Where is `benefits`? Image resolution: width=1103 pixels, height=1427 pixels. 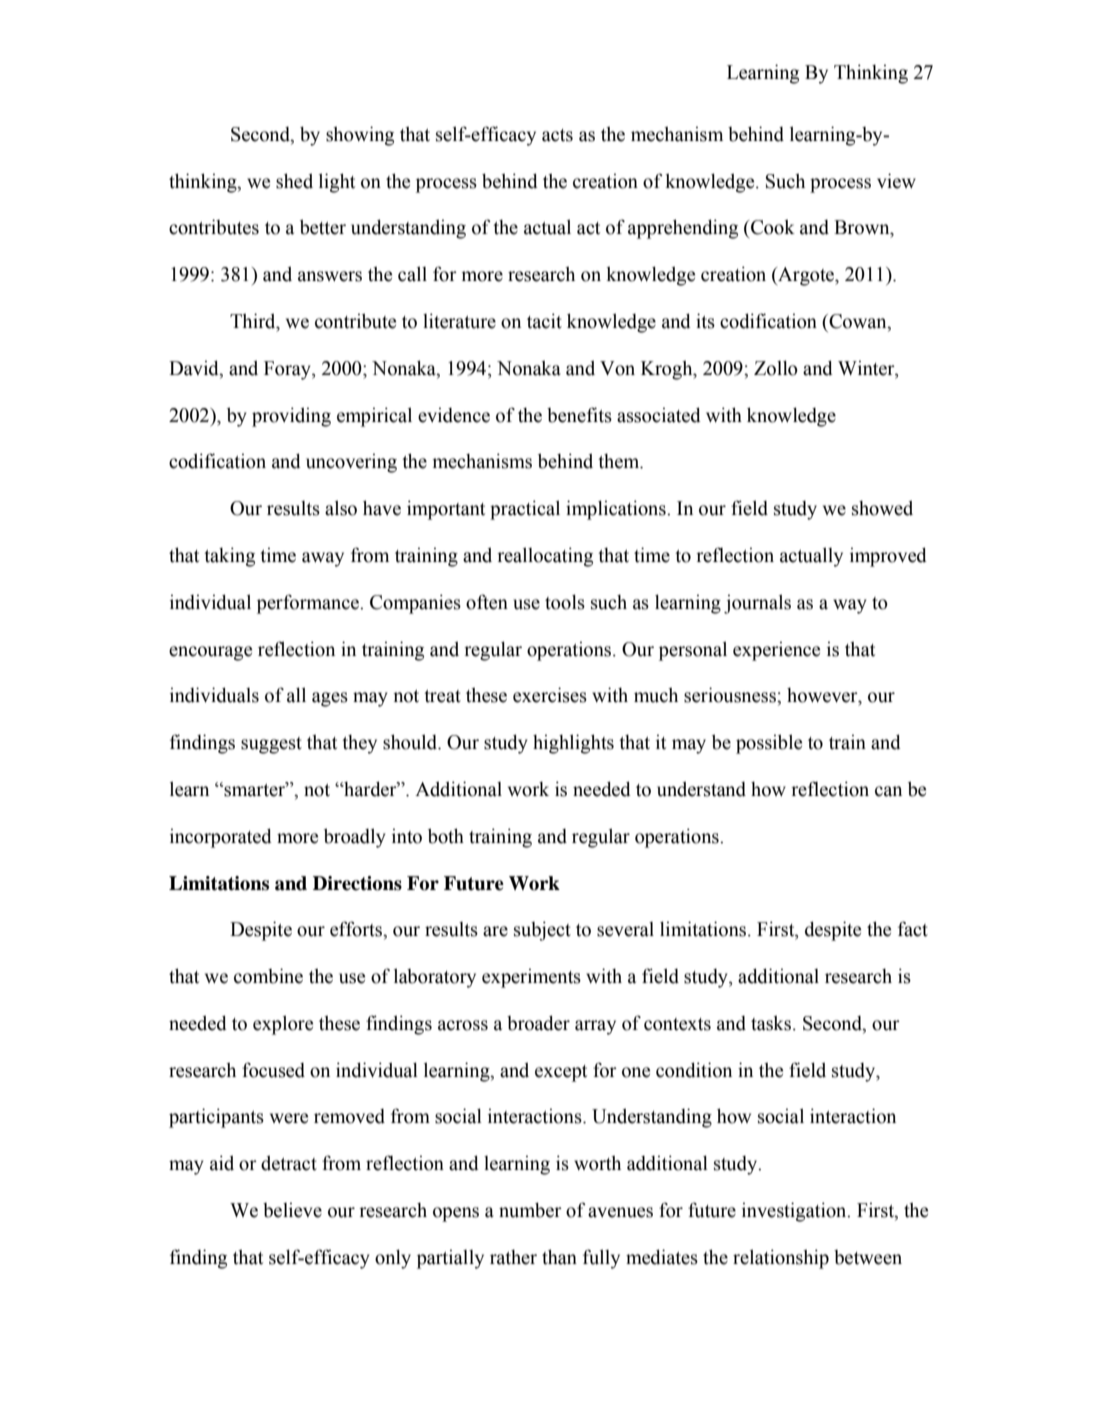
benefits is located at coordinates (579, 415).
